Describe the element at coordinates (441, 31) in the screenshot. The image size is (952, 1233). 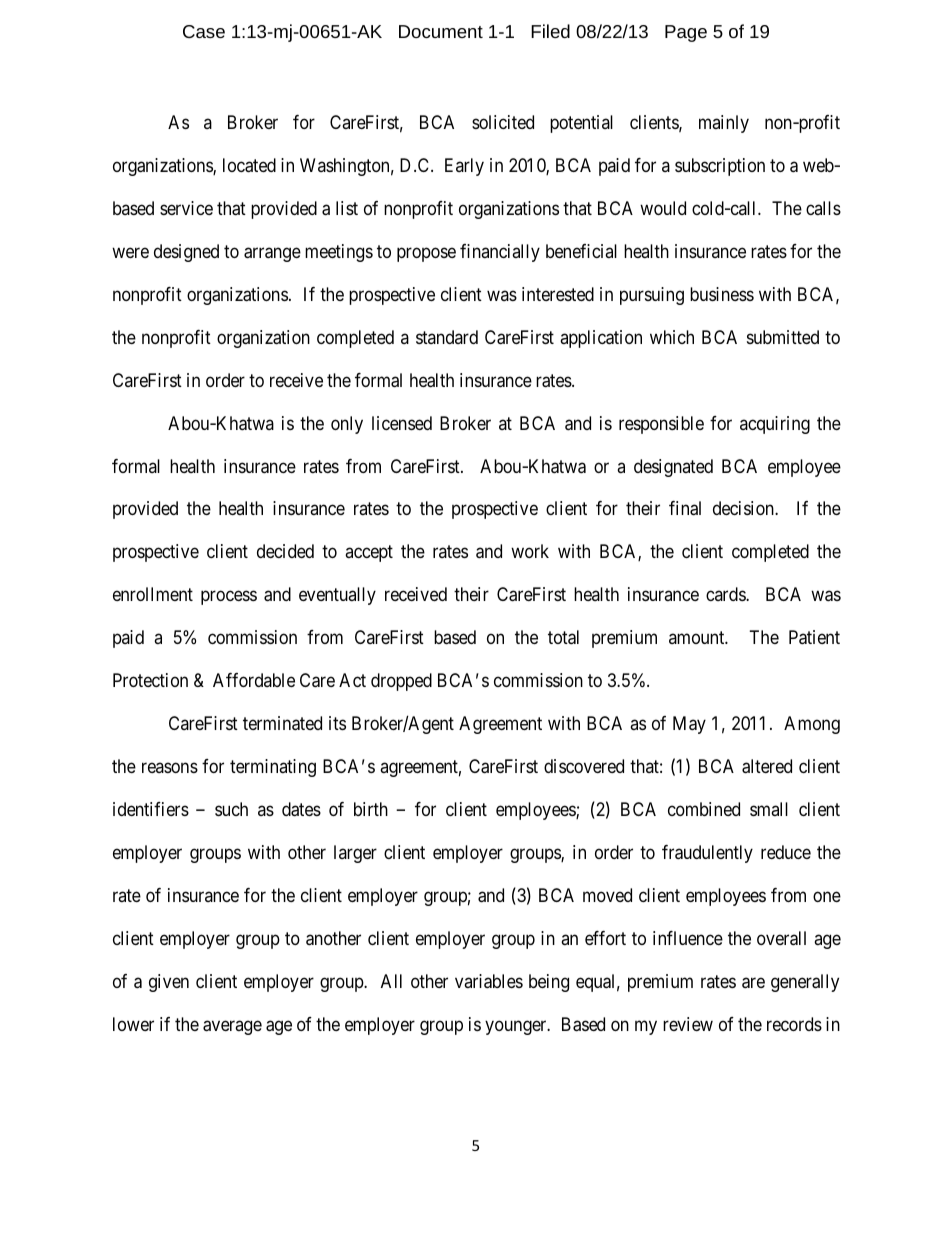
I see `Document` at that location.
